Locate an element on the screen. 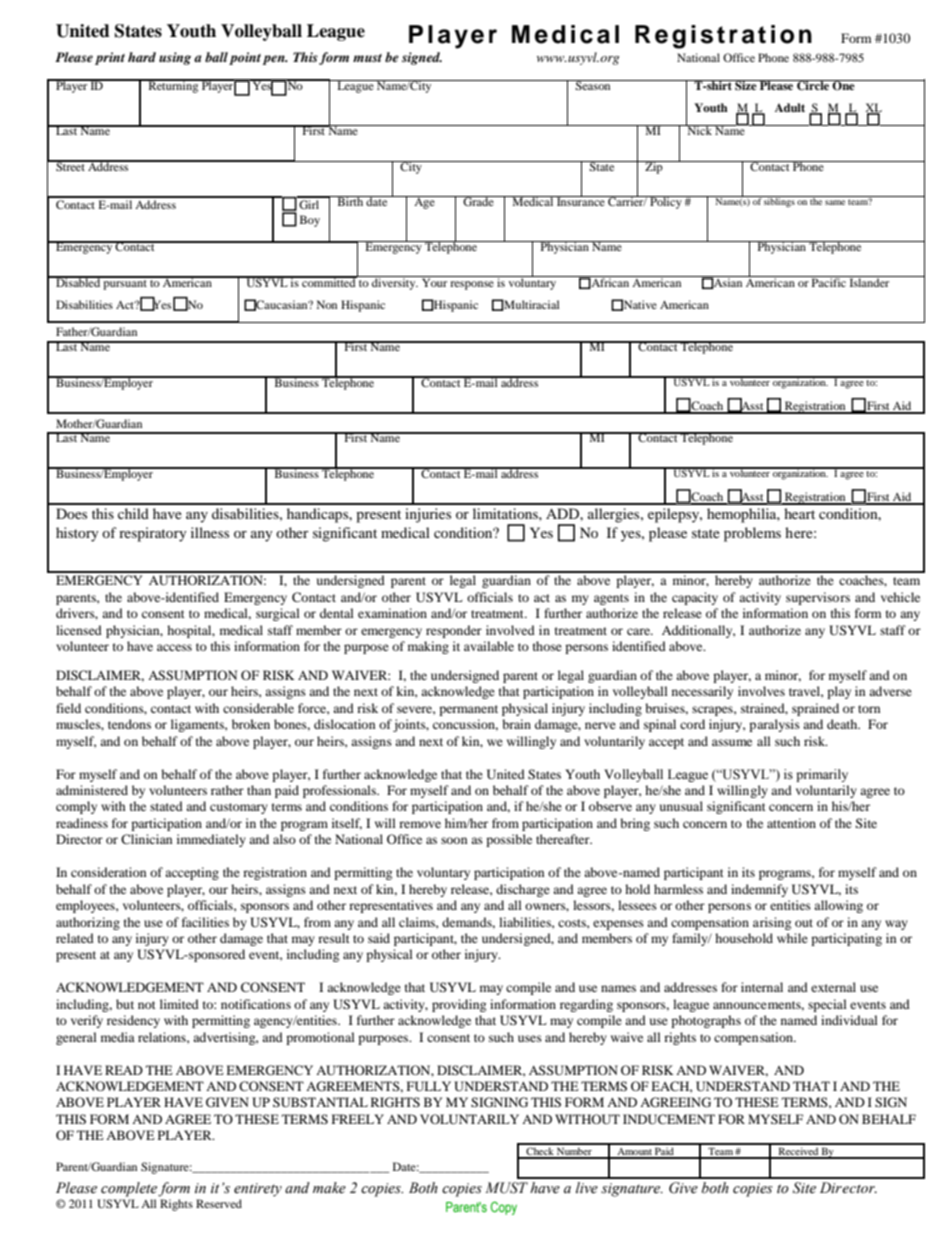 Image resolution: width=952 pixels, height=1233 pixels. Pacific is located at coordinates (829, 281).
